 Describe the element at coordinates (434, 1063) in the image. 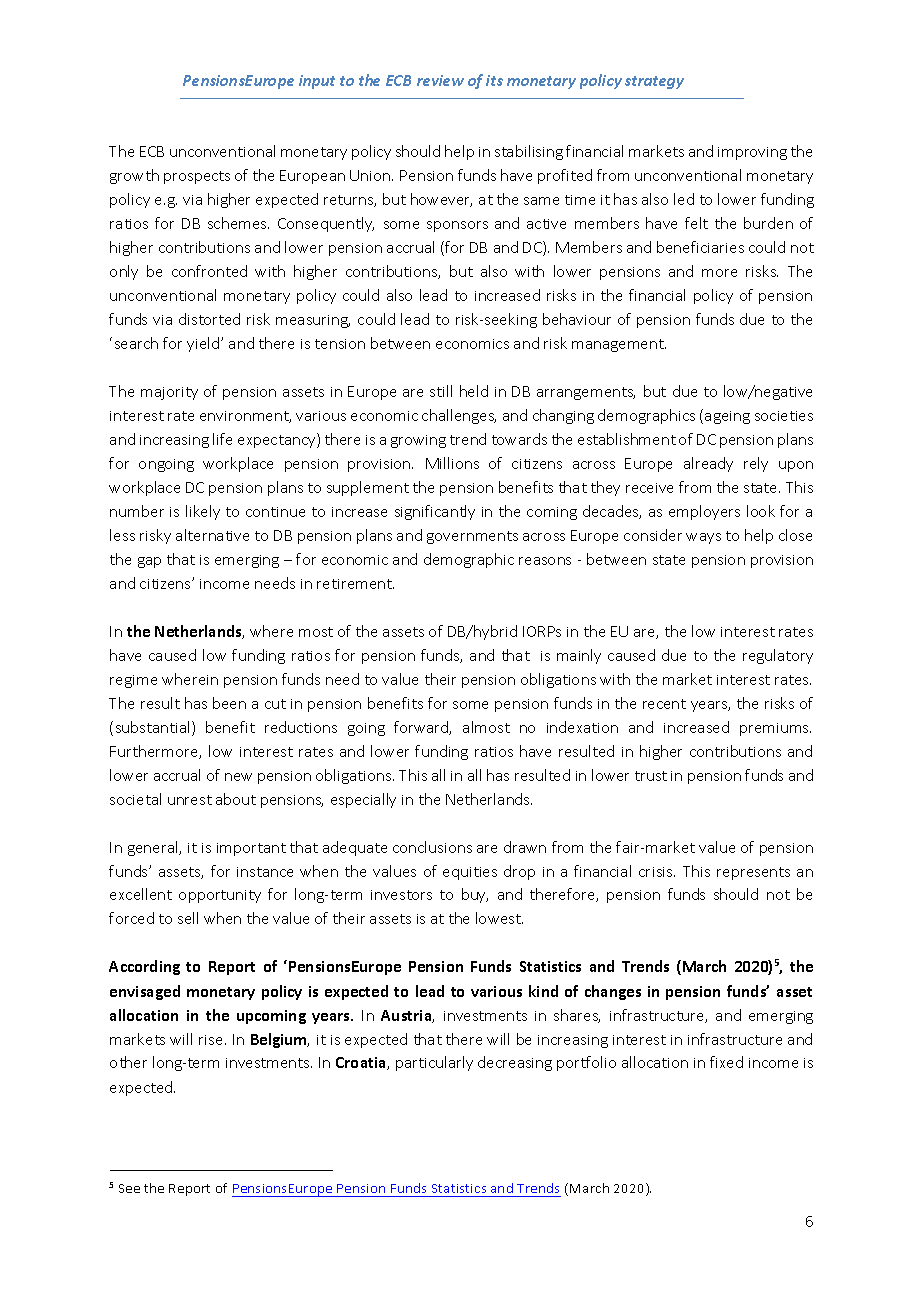

I see `particularly` at that location.
